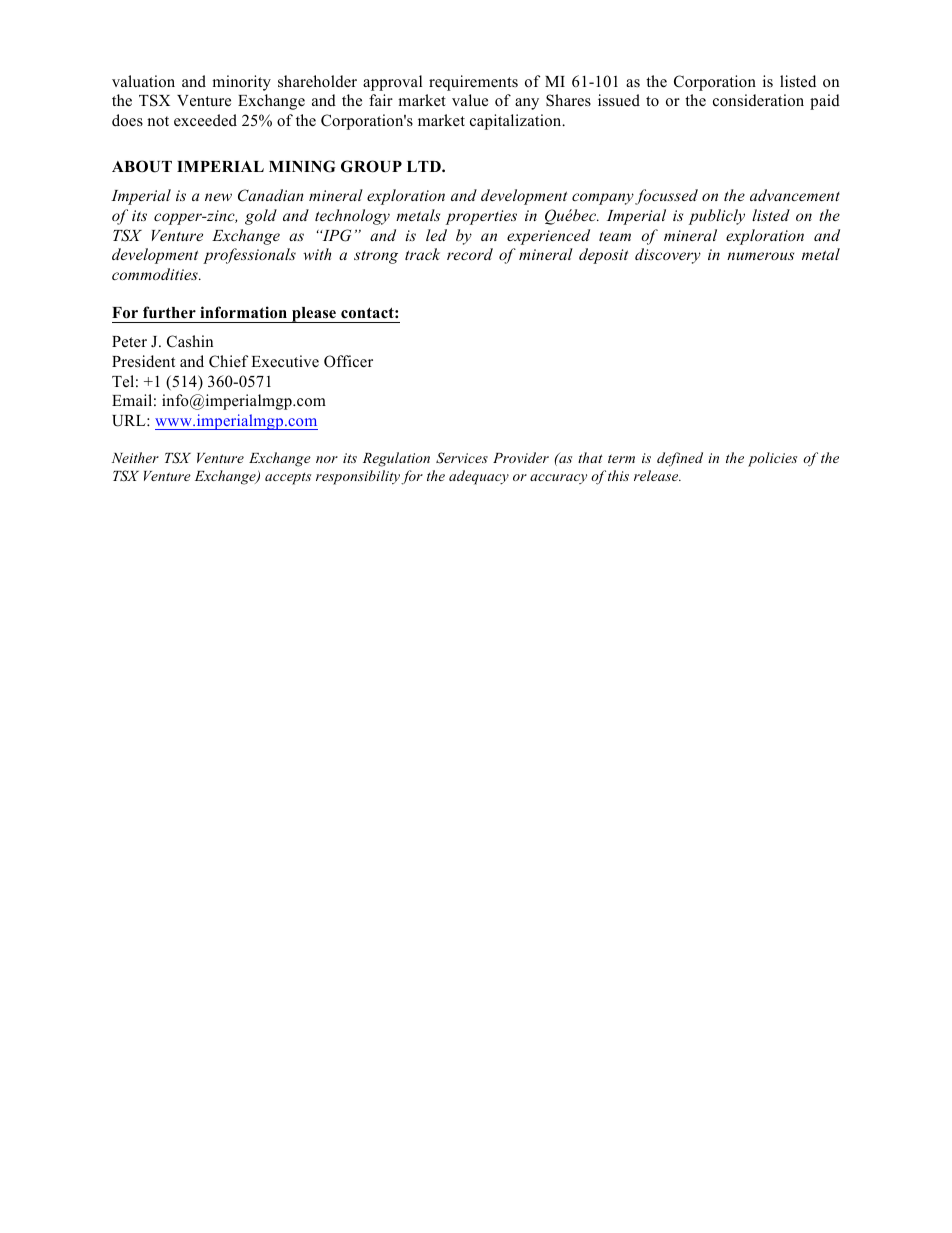 The width and height of the screenshot is (952, 1233). Describe the element at coordinates (758, 100) in the screenshot. I see `consideration` at that location.
